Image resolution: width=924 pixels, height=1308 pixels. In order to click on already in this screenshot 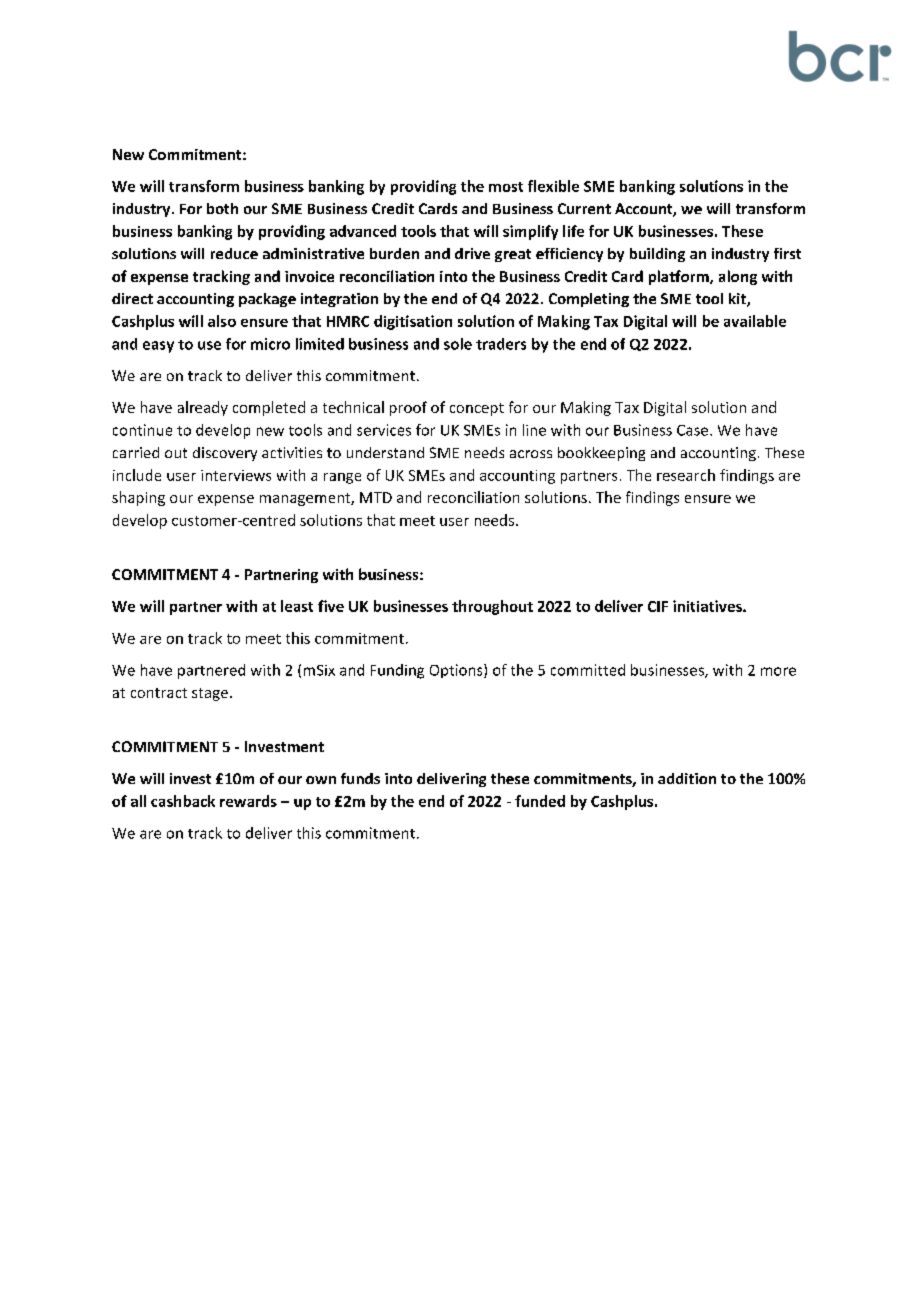, I will do `click(203, 408)`.
